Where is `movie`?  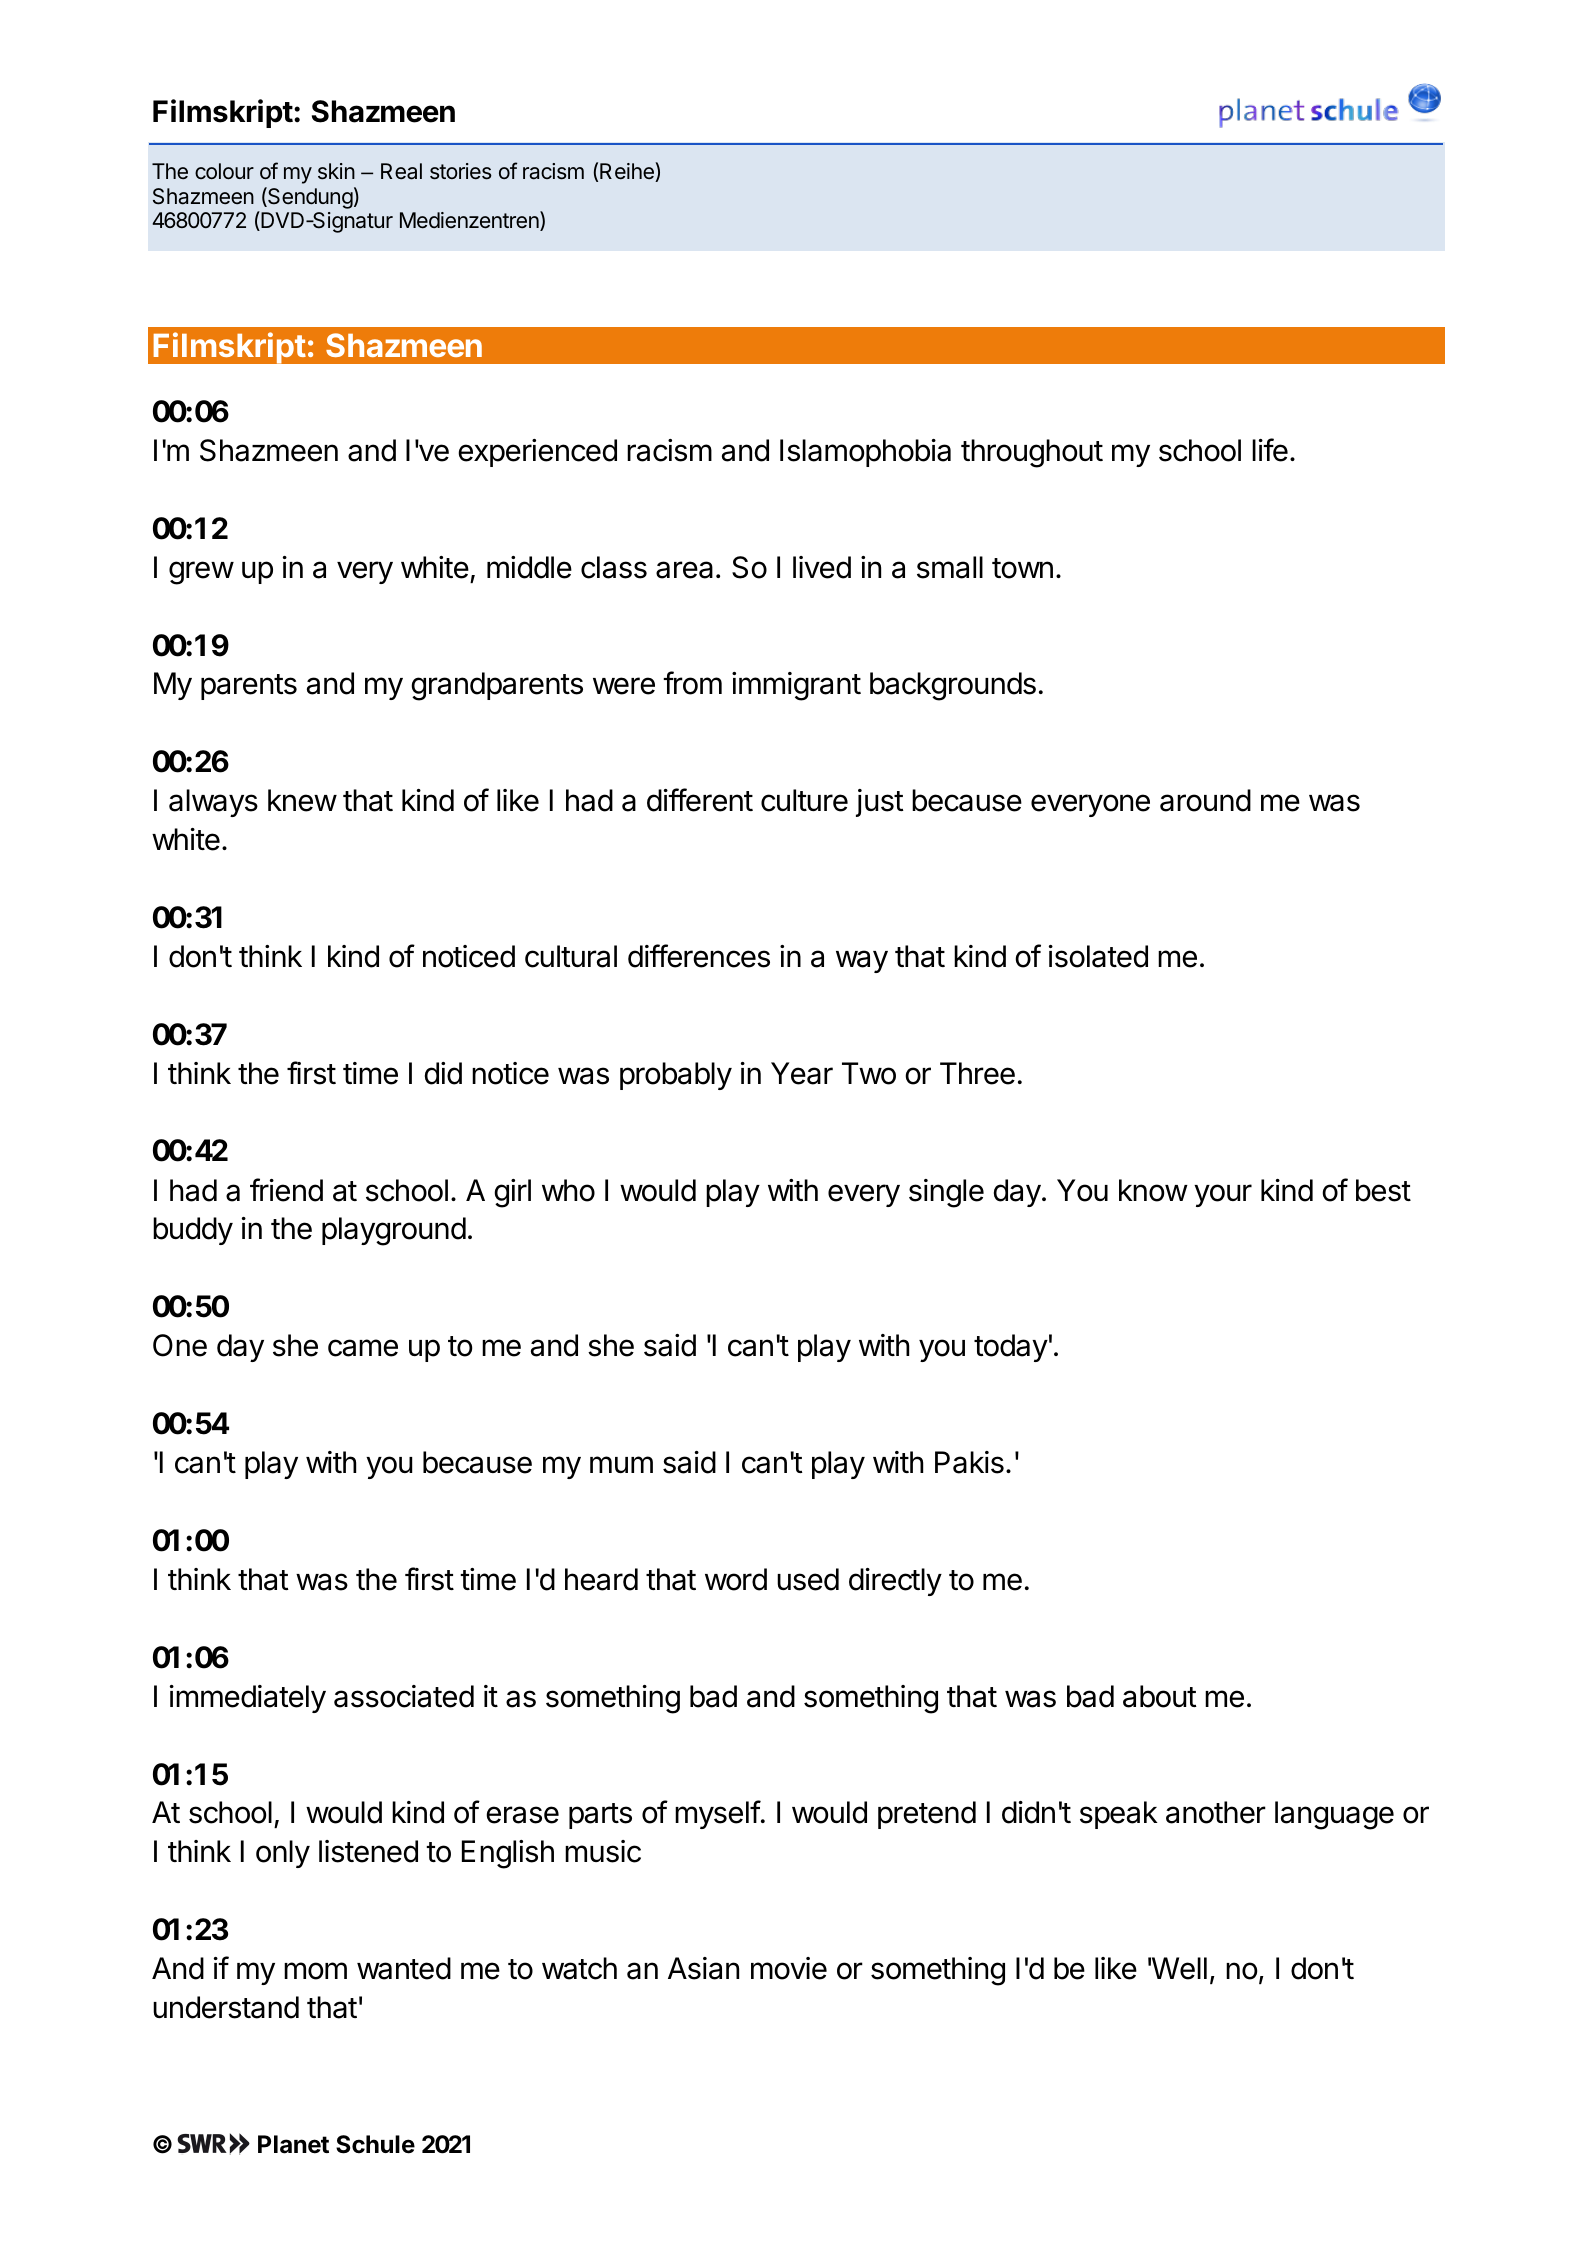
movie is located at coordinates (789, 1968).
